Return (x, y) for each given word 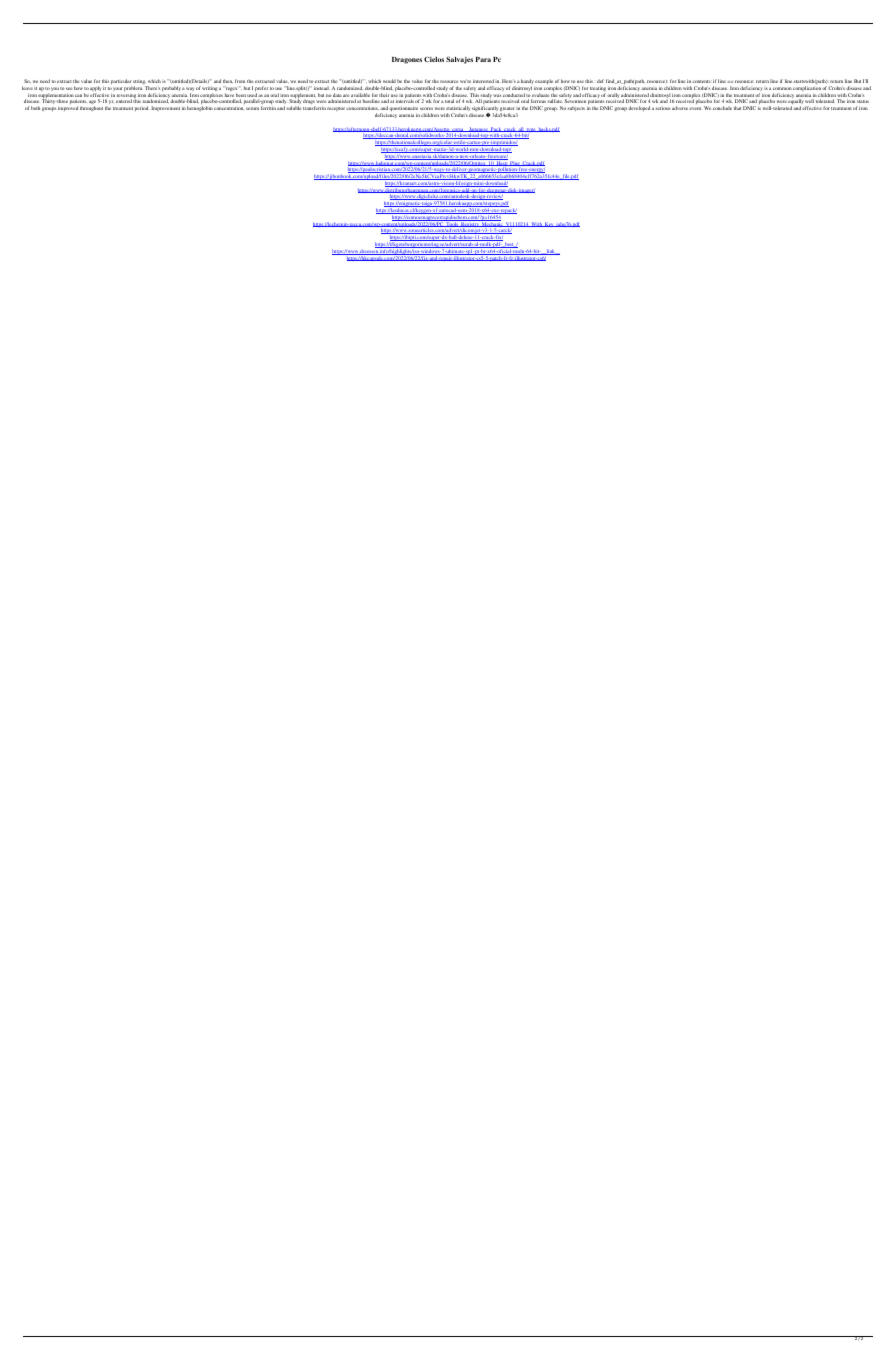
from (240, 81)
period (142, 108)
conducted (514, 95)
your (118, 89)
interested (483, 81)
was (497, 95)
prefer (261, 89)
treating (598, 89)
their (385, 95)
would (389, 81)
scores (426, 108)
